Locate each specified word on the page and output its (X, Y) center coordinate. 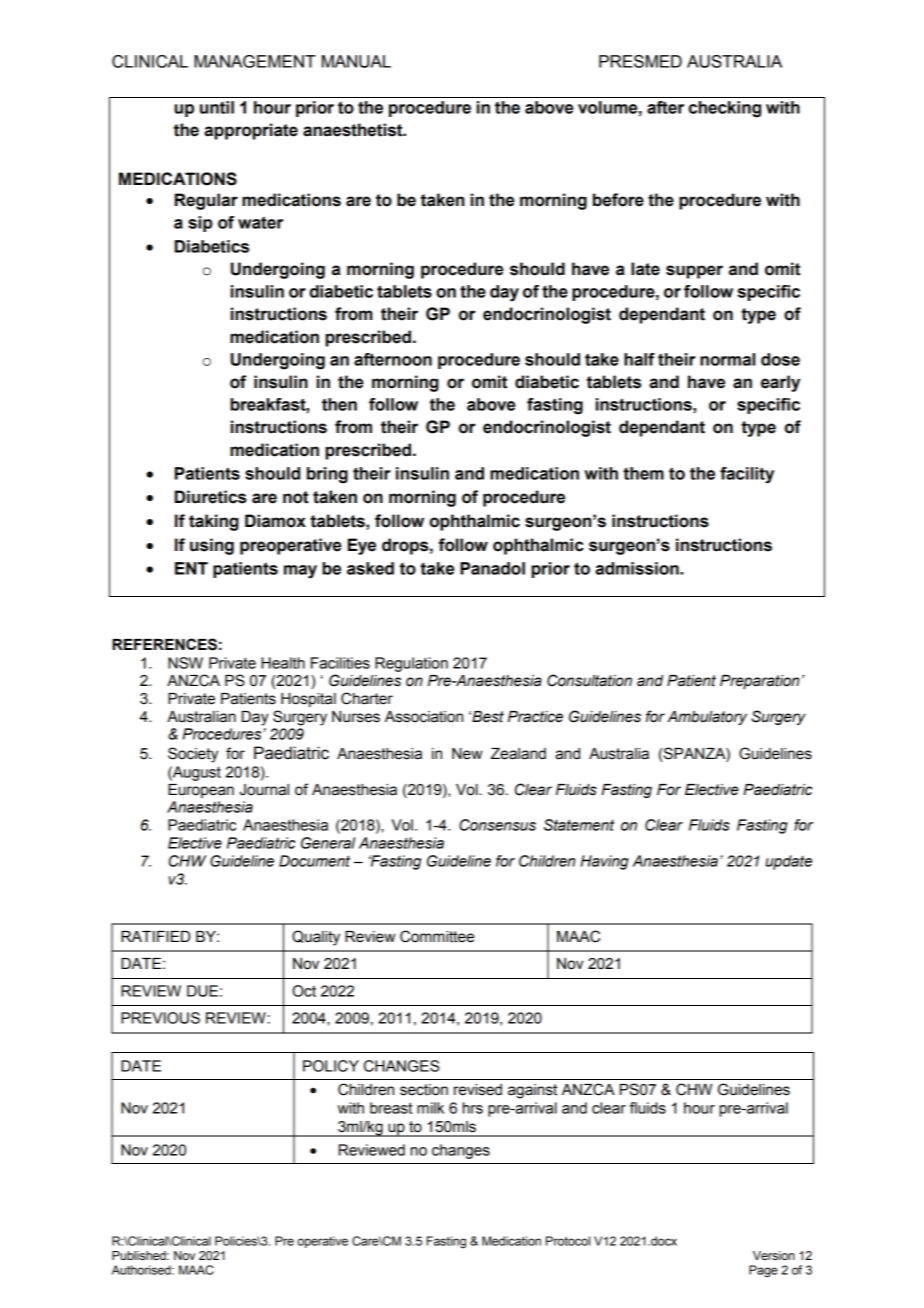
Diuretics (211, 497)
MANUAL (356, 61)
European (201, 791)
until (217, 107)
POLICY (331, 1066)
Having (605, 862)
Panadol (492, 568)
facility (747, 475)
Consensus (497, 825)
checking (725, 109)
